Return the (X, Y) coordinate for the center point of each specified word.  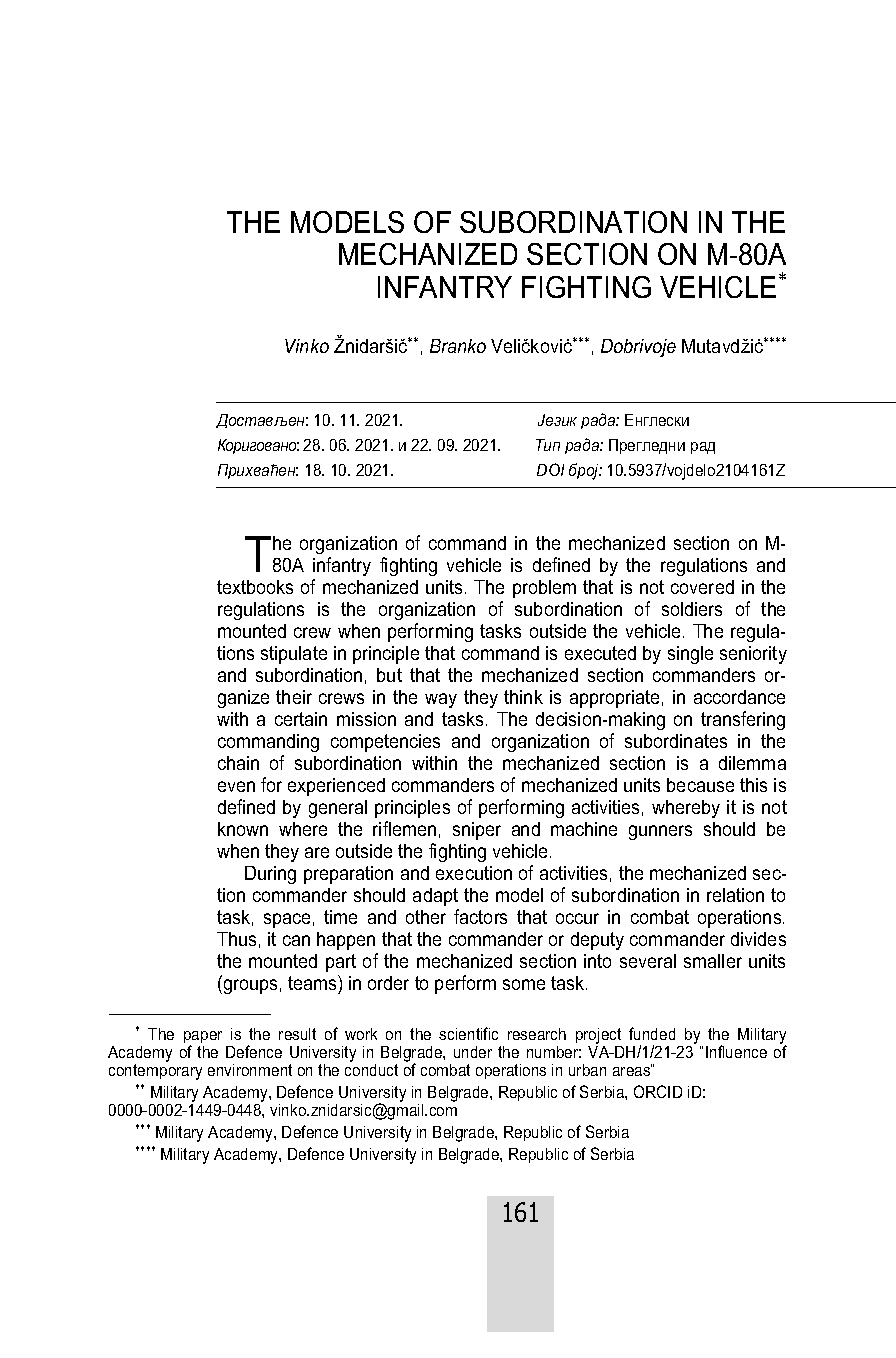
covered (702, 587)
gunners (660, 832)
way (441, 700)
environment (250, 1070)
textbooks (255, 587)
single (690, 655)
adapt (435, 897)
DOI (550, 469)
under (473, 1052)
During (270, 875)
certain (301, 719)
